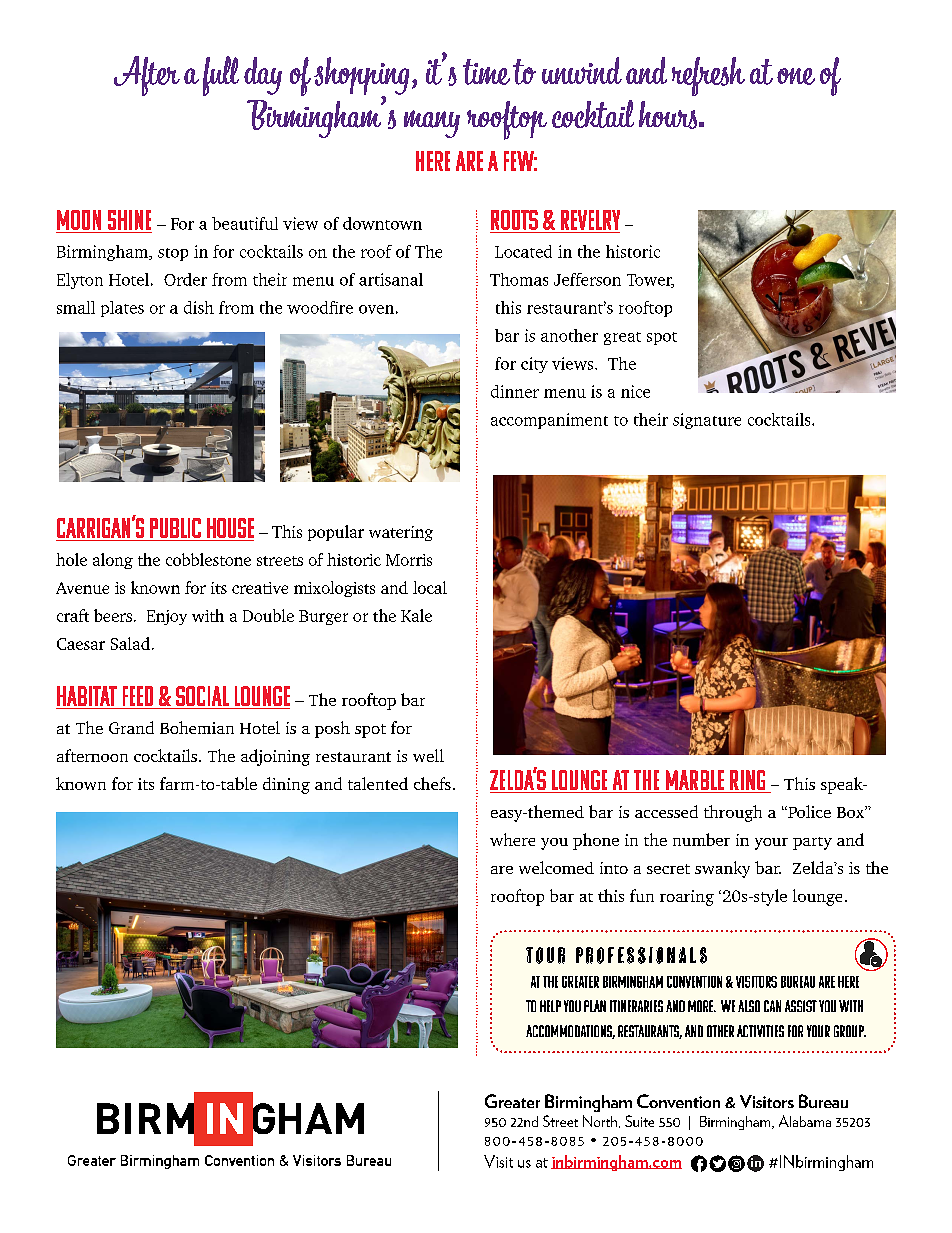  What do you see at coordinates (428, 755) in the document?
I see `well` at bounding box center [428, 755].
